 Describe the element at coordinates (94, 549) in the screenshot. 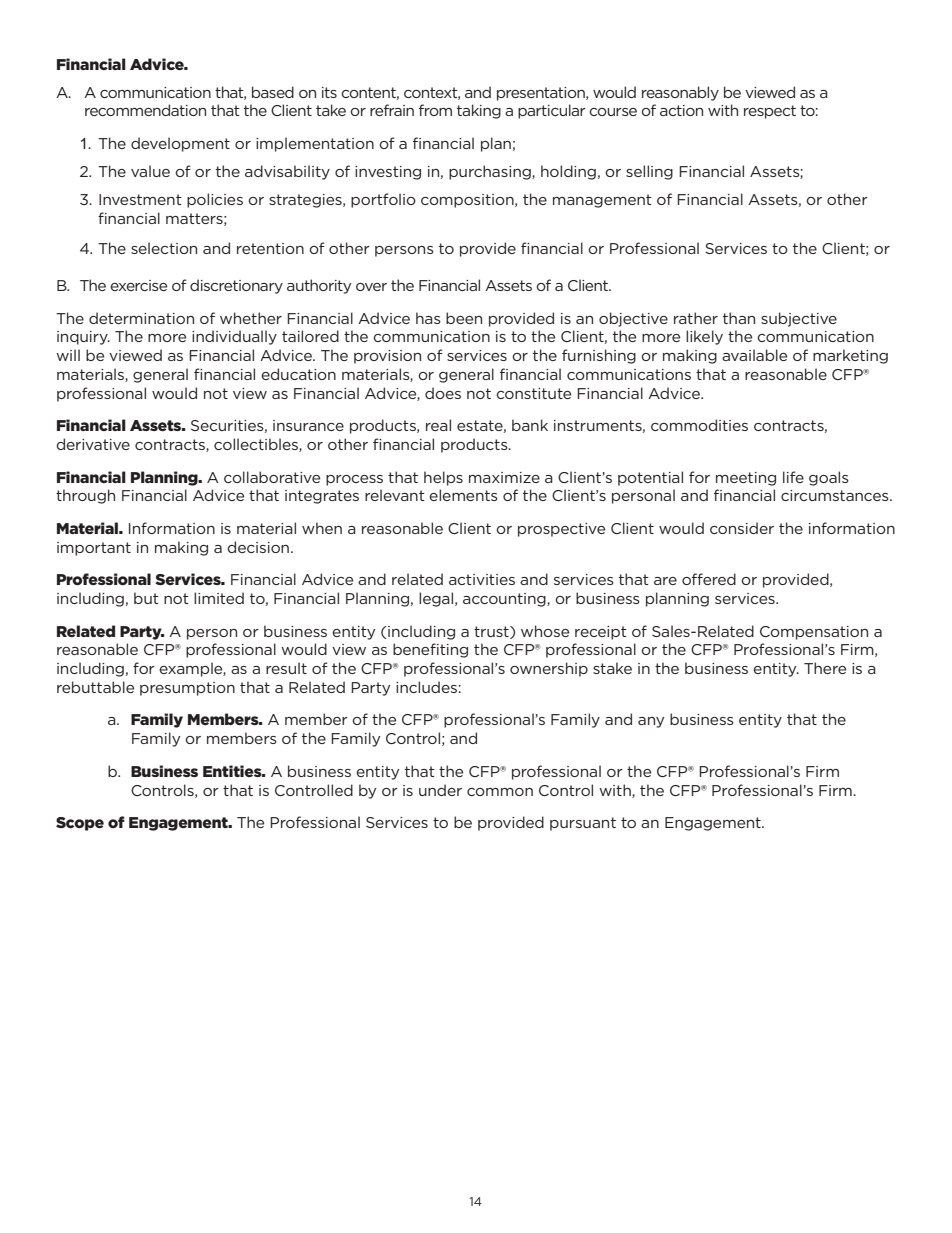

I see `important` at that location.
